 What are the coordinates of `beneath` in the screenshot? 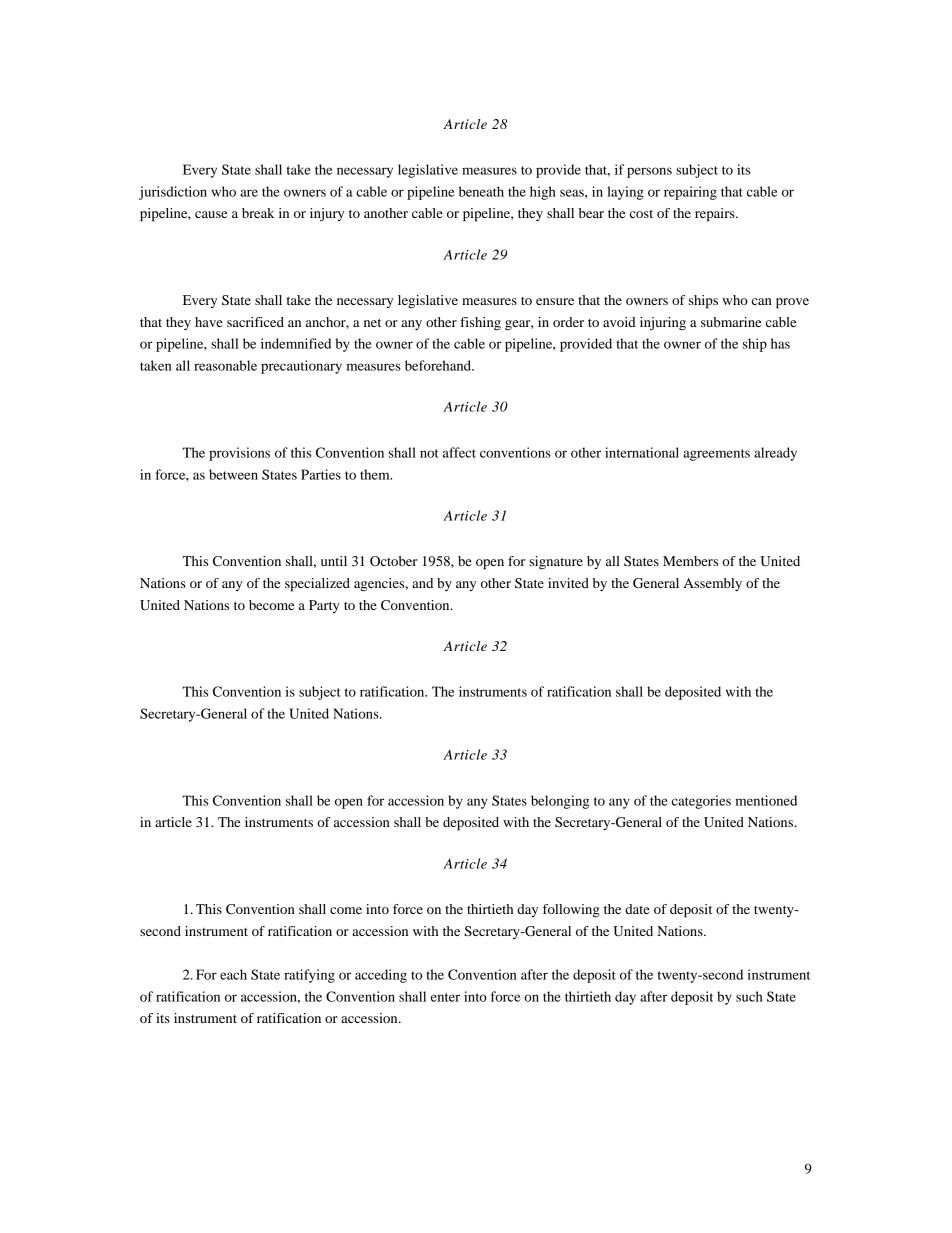 It's located at (481, 191).
